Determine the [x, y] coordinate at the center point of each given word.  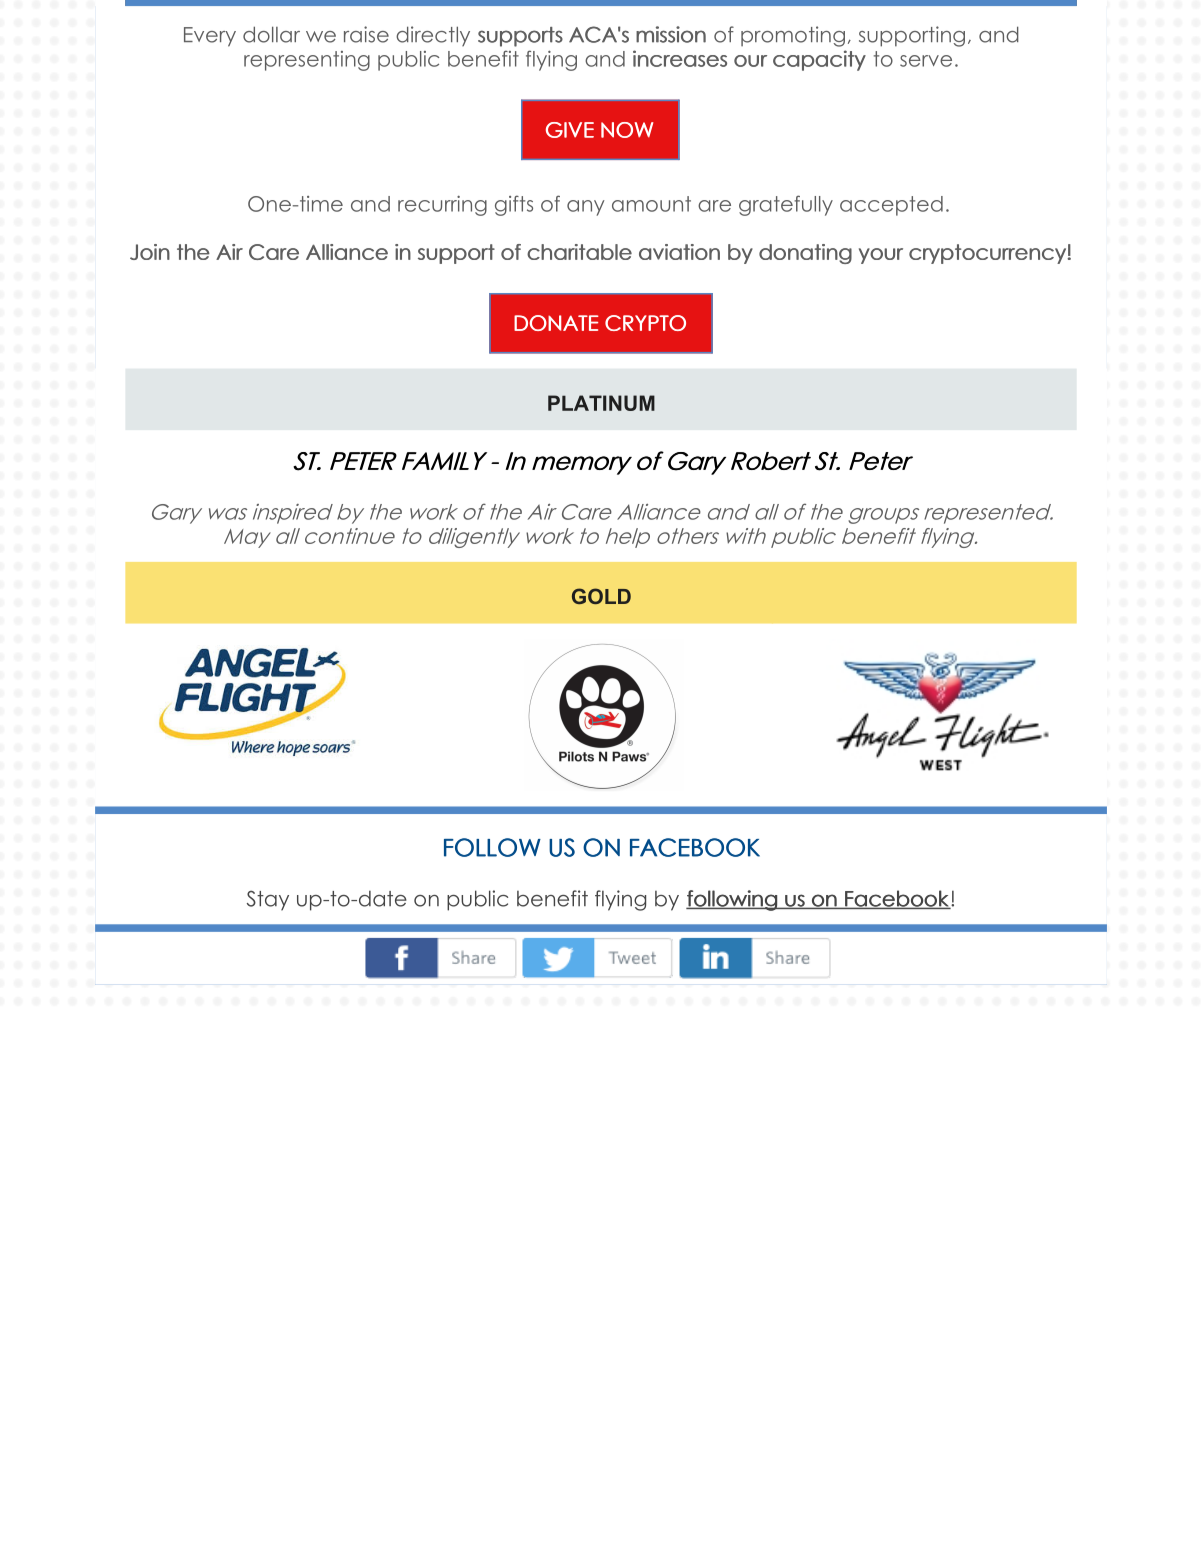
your [881, 256]
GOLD [601, 596]
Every [210, 37]
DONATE [556, 323]
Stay [268, 900]
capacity [819, 60]
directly [433, 36]
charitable [579, 252]
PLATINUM [601, 403]
